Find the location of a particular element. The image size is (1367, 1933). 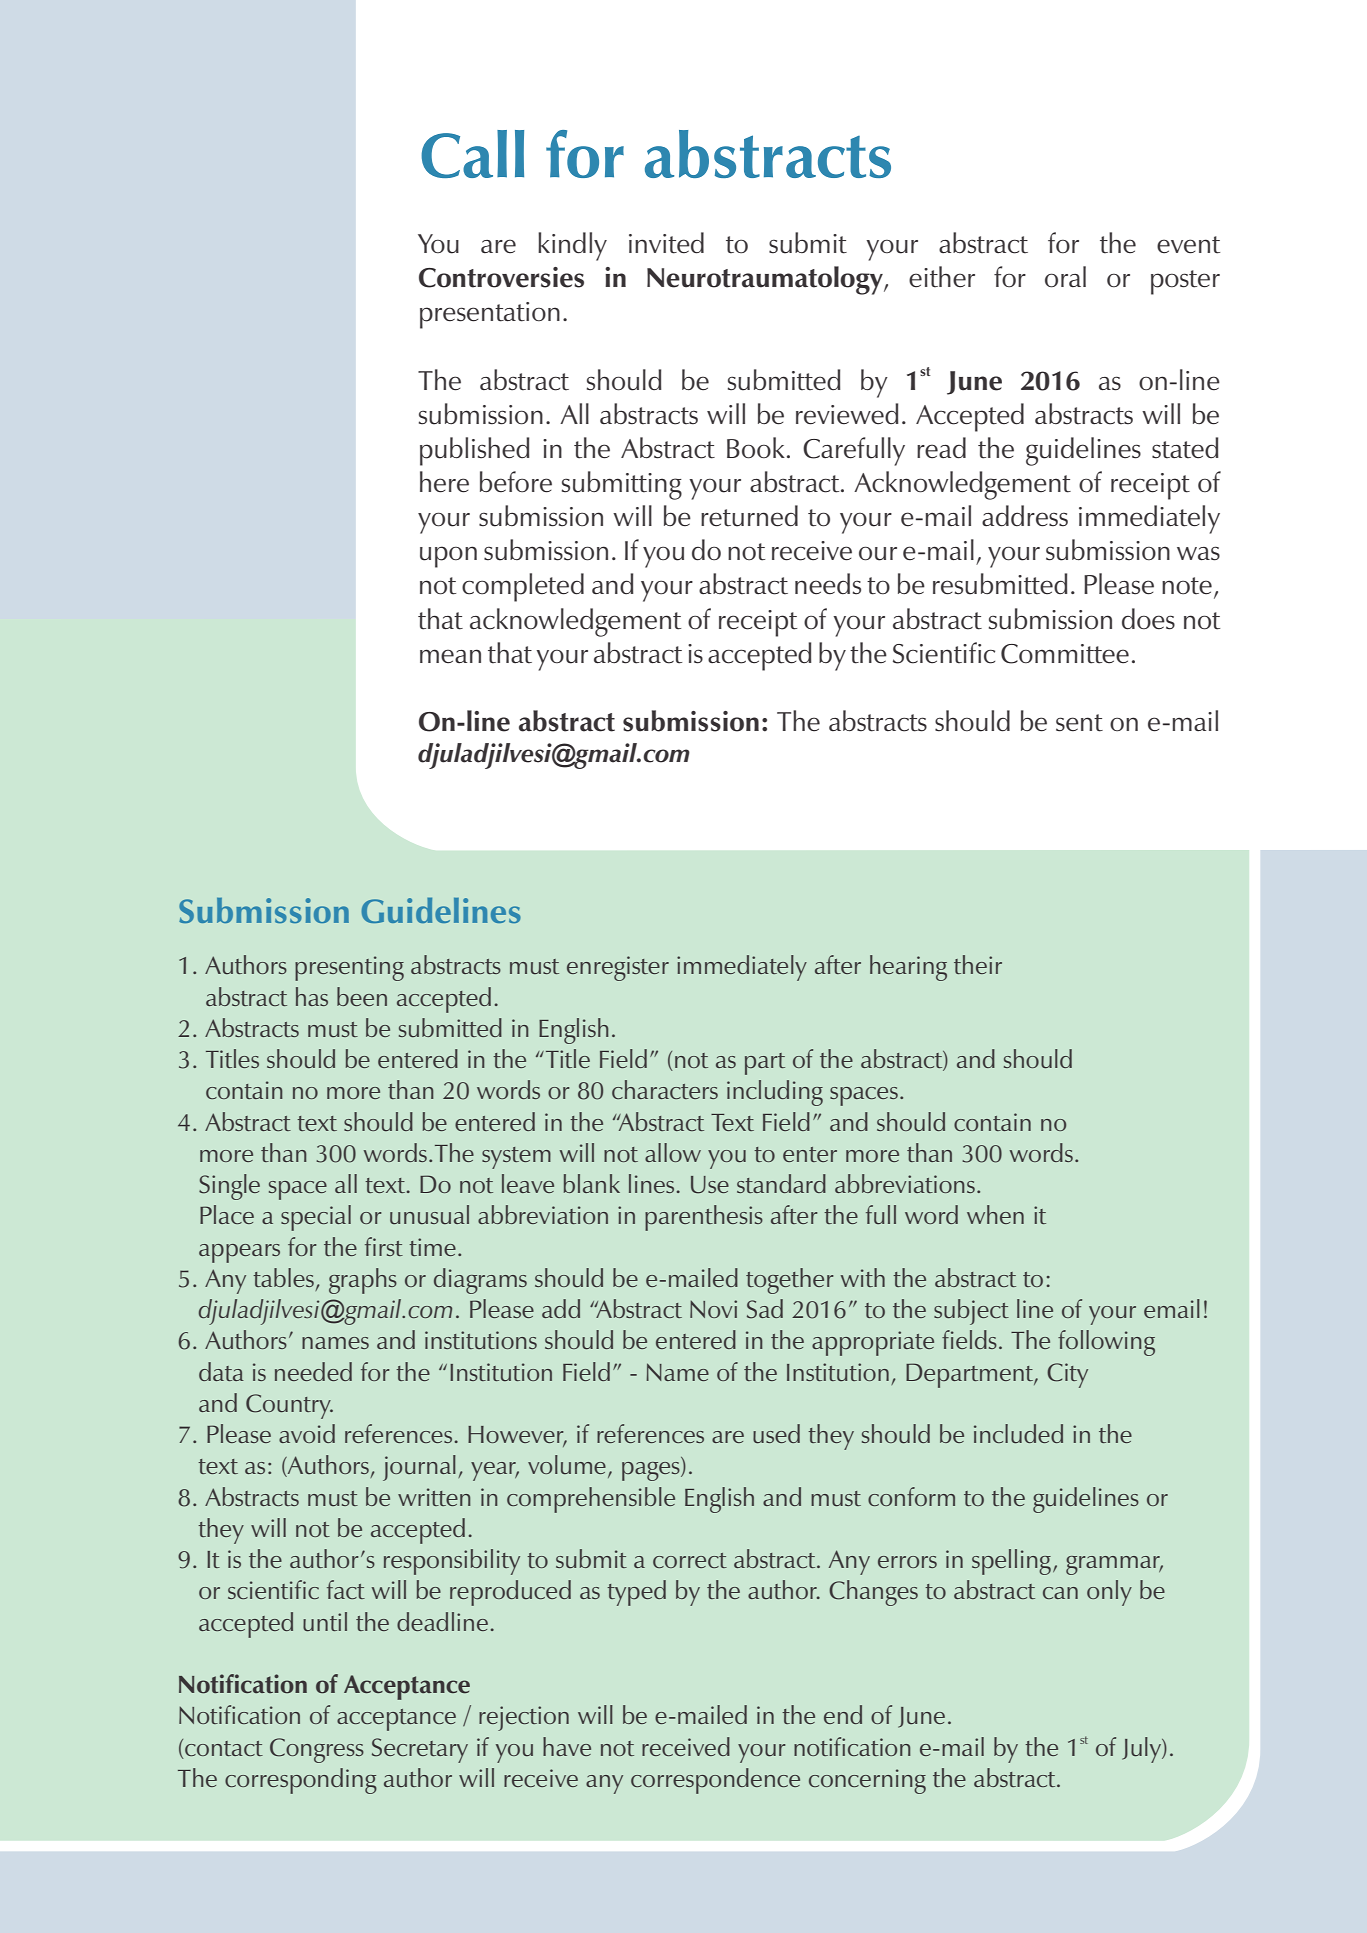

characters is located at coordinates (665, 1089).
